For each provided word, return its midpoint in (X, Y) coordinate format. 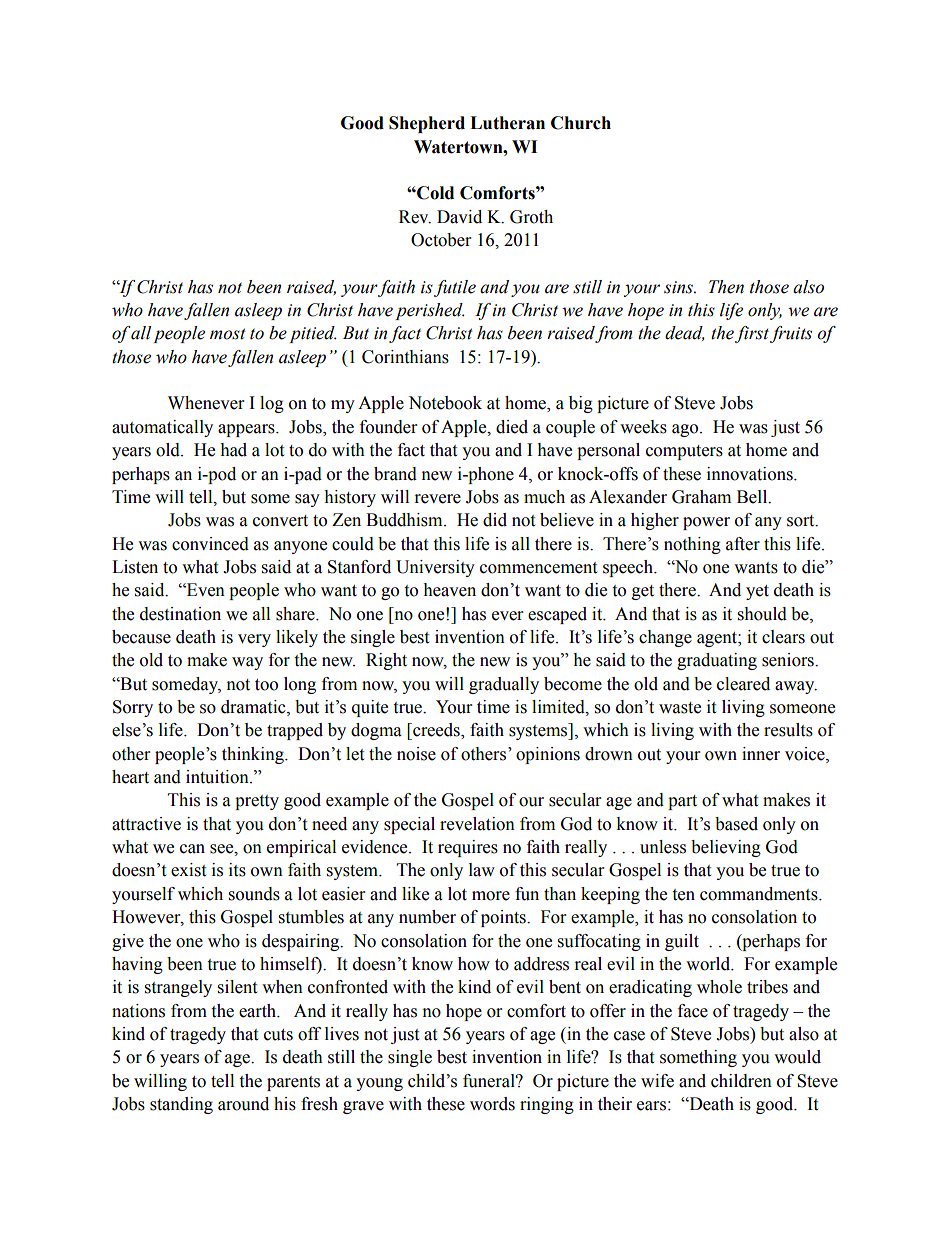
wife (657, 1081)
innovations (751, 474)
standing (181, 1105)
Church (581, 123)
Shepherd (427, 124)
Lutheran (507, 123)
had (233, 450)
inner (761, 754)
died (512, 427)
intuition (218, 777)
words (492, 1104)
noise (416, 754)
